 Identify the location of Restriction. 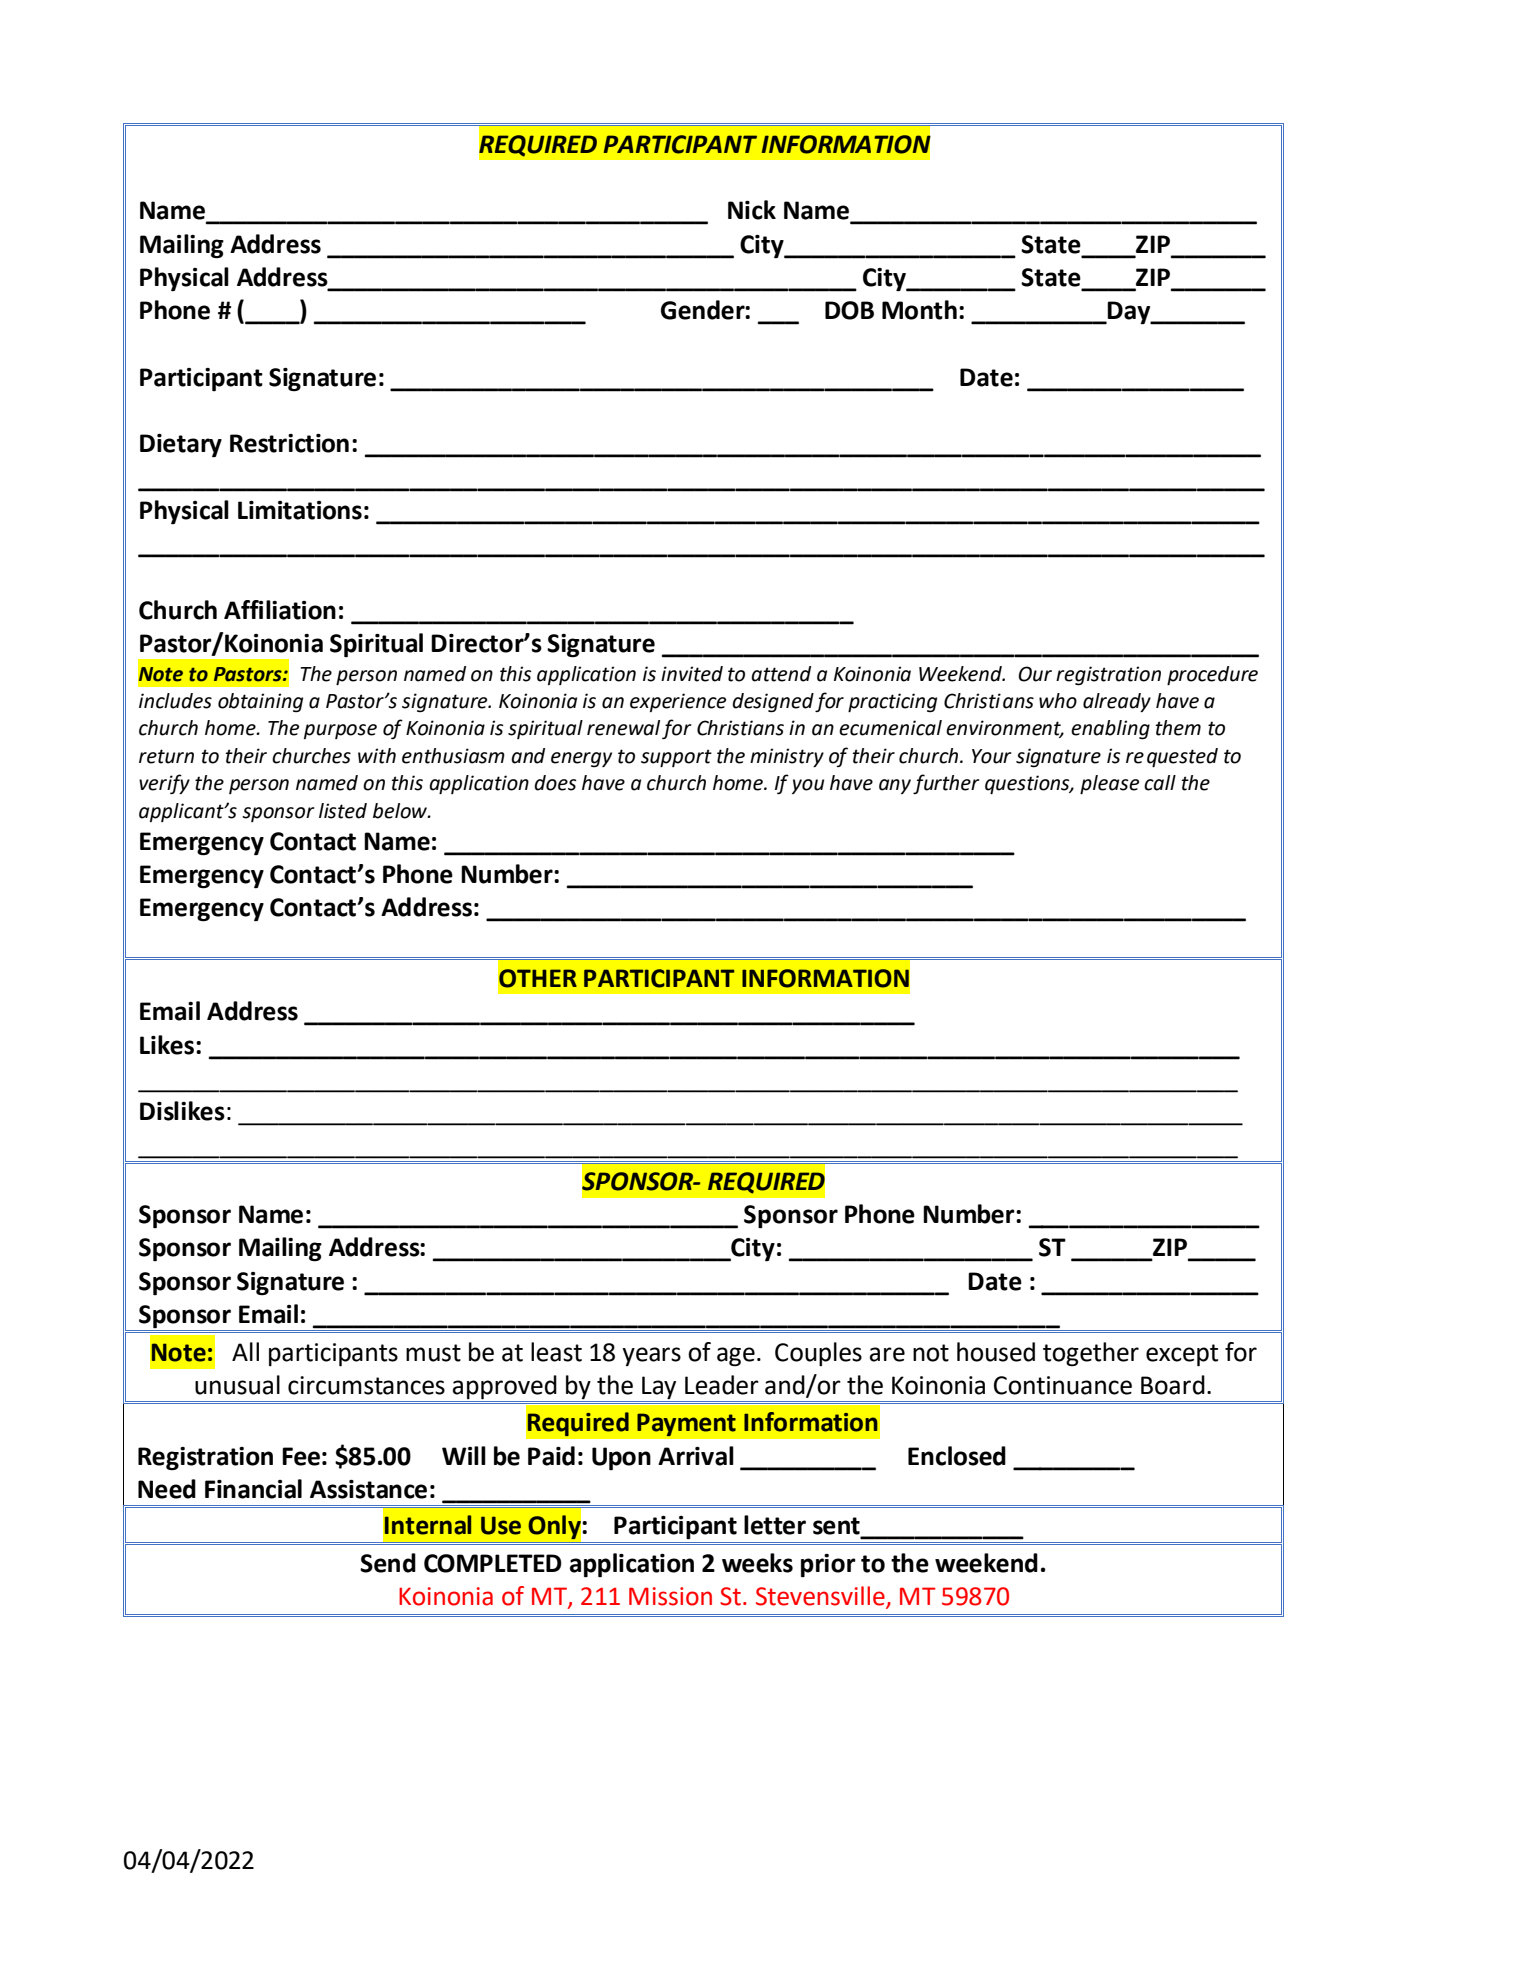
(289, 443).
